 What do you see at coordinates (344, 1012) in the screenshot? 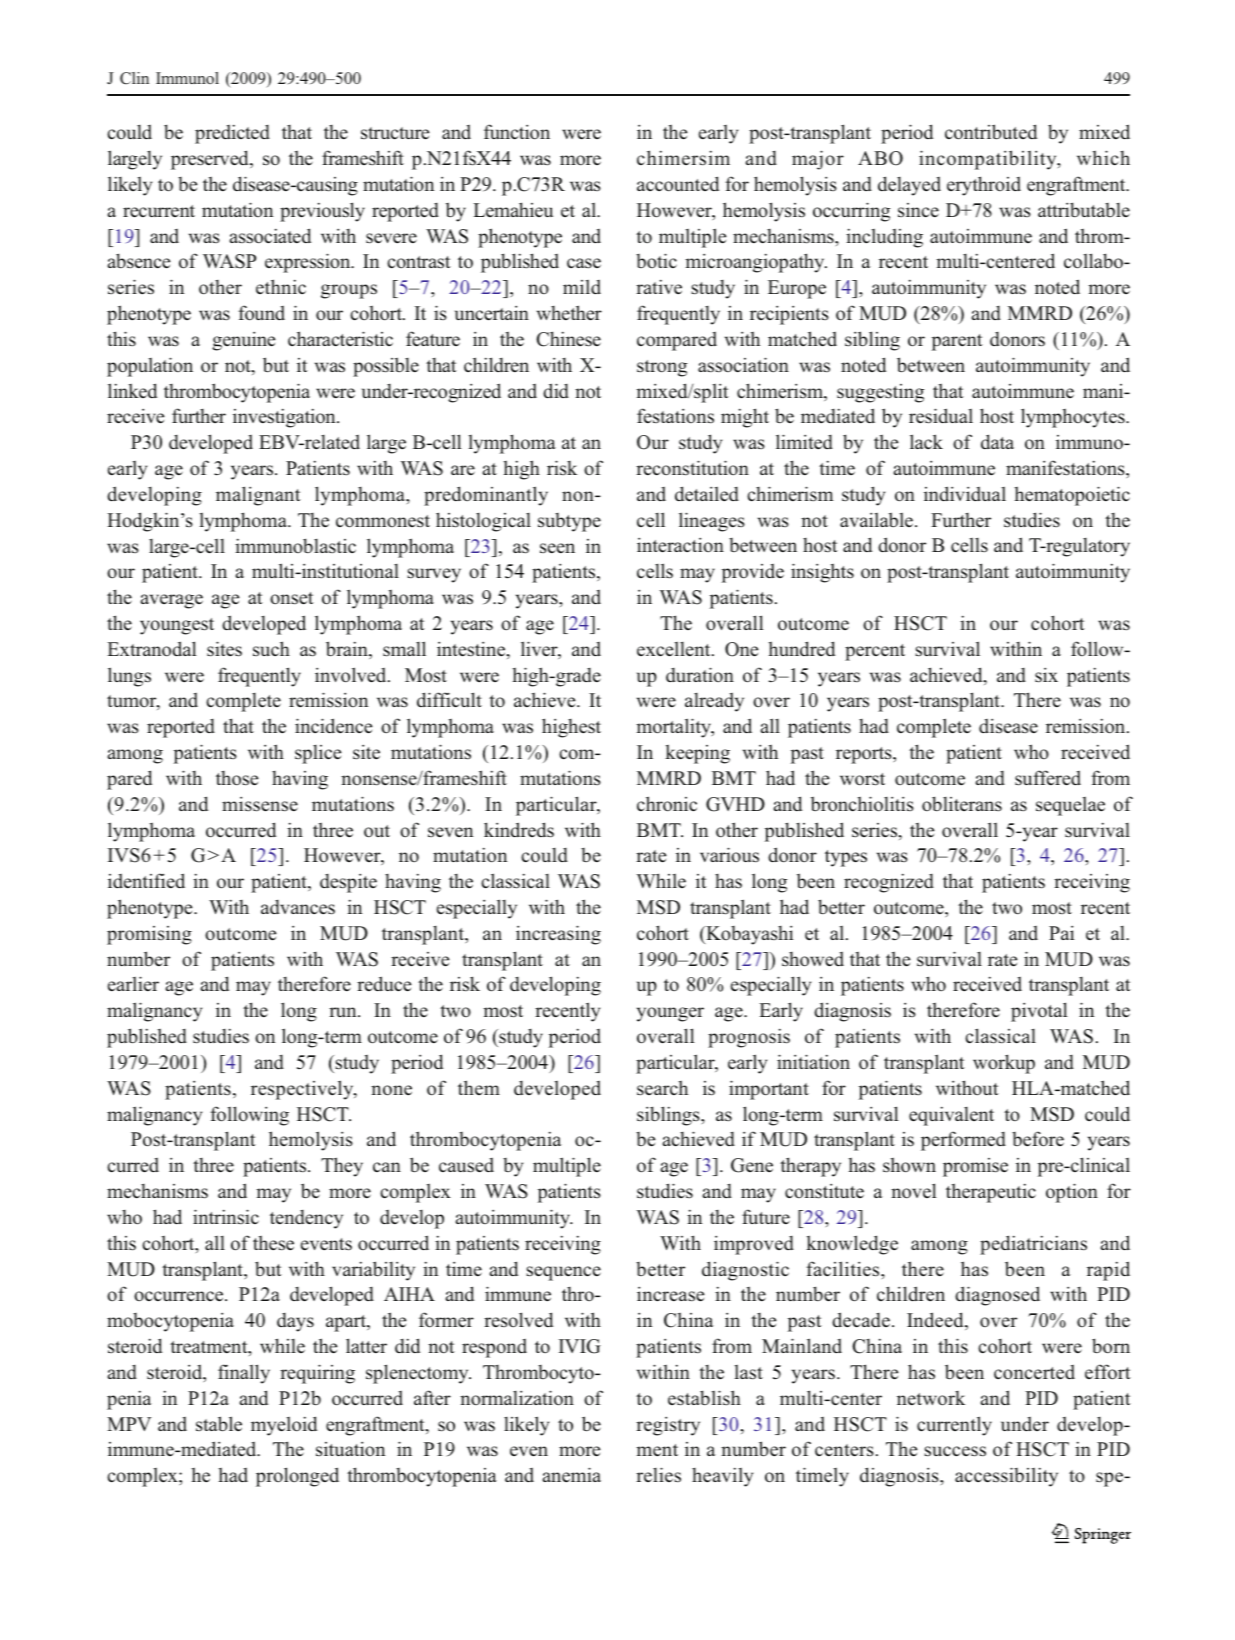
I see `run` at bounding box center [344, 1012].
